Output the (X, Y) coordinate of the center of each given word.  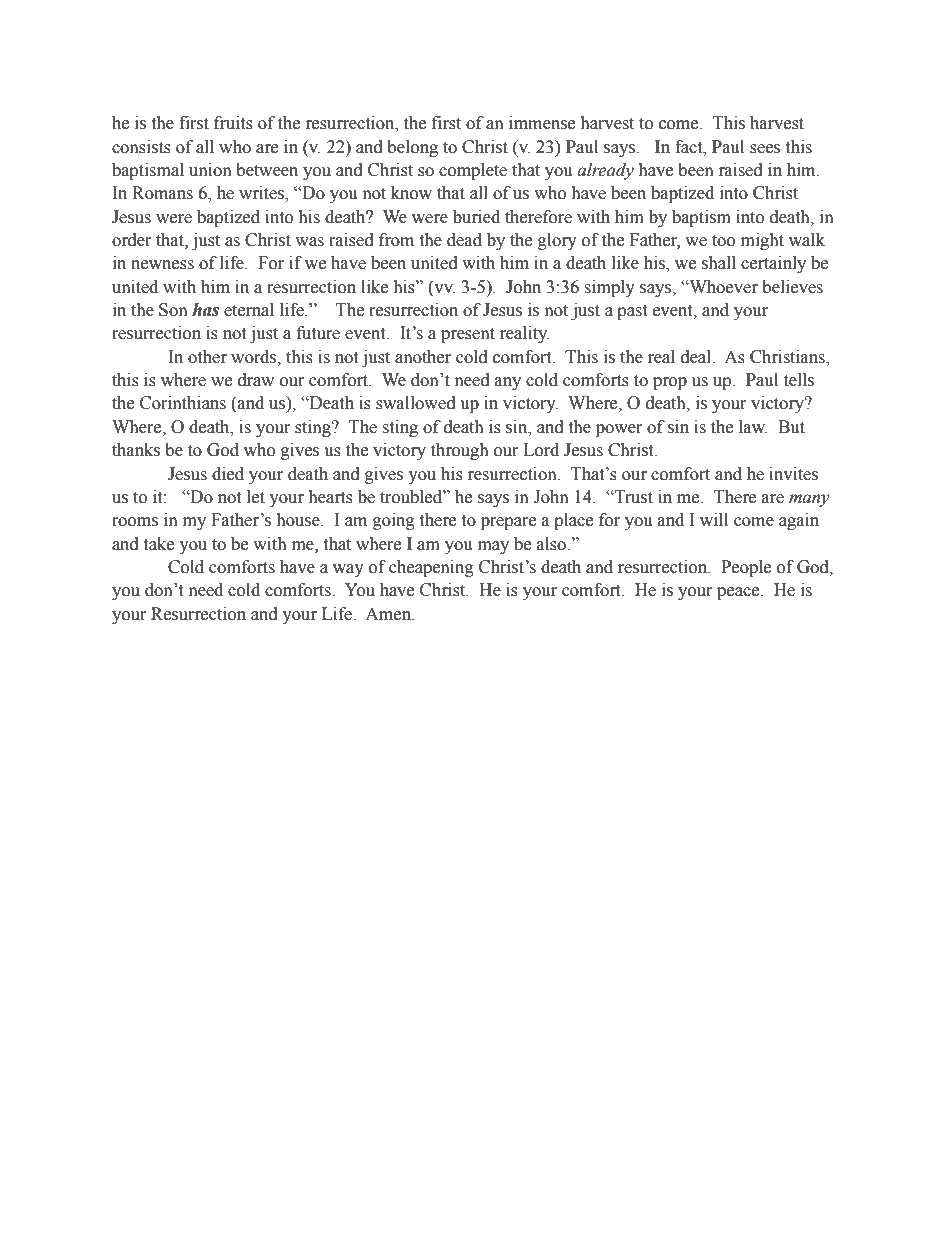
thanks (136, 450)
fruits (233, 123)
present (468, 335)
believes (792, 287)
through (460, 451)
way (348, 570)
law (753, 427)
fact (690, 147)
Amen (389, 614)
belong (412, 148)
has (205, 310)
